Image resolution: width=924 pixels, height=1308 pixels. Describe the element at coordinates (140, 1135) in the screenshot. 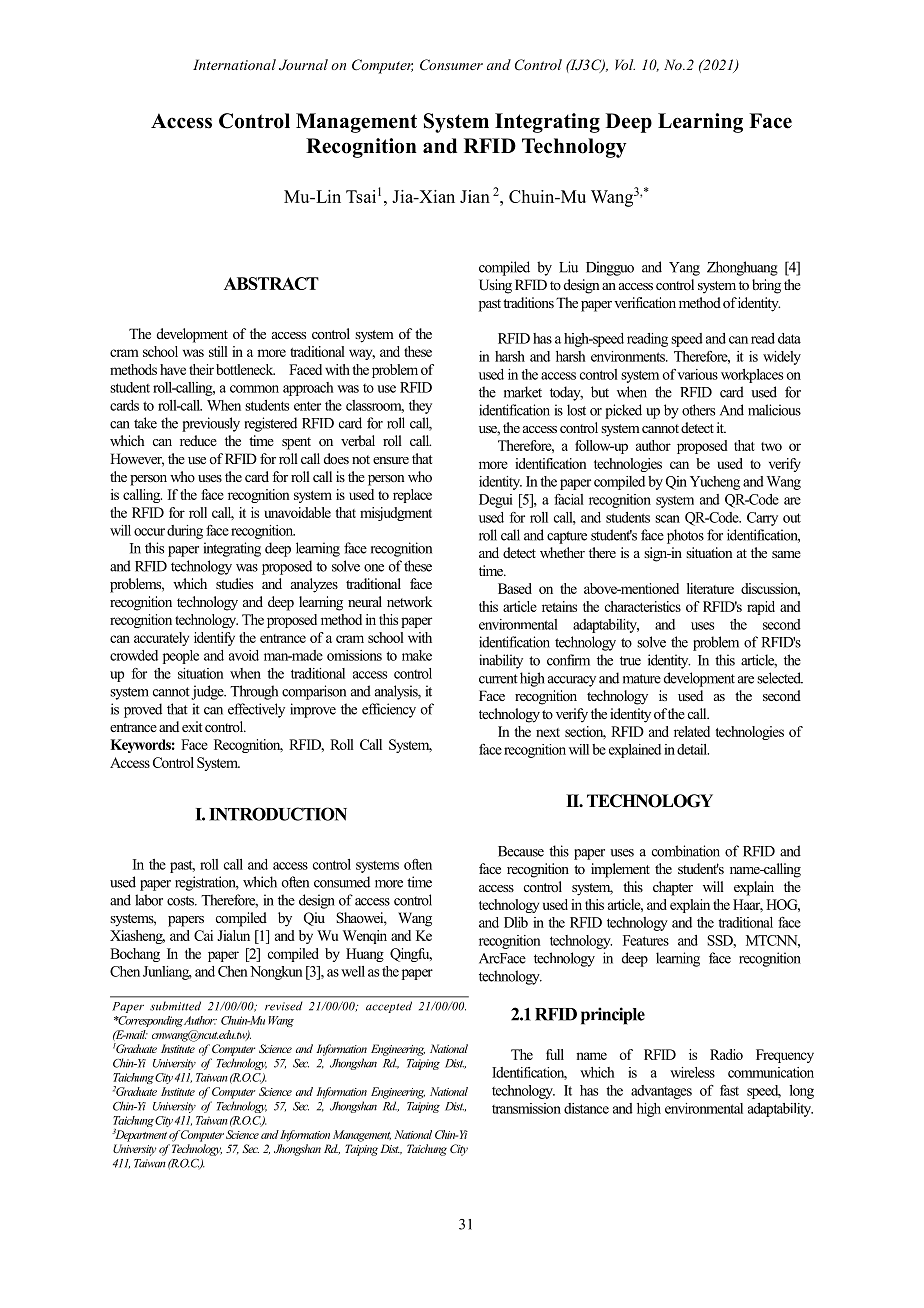

I see `Department` at that location.
